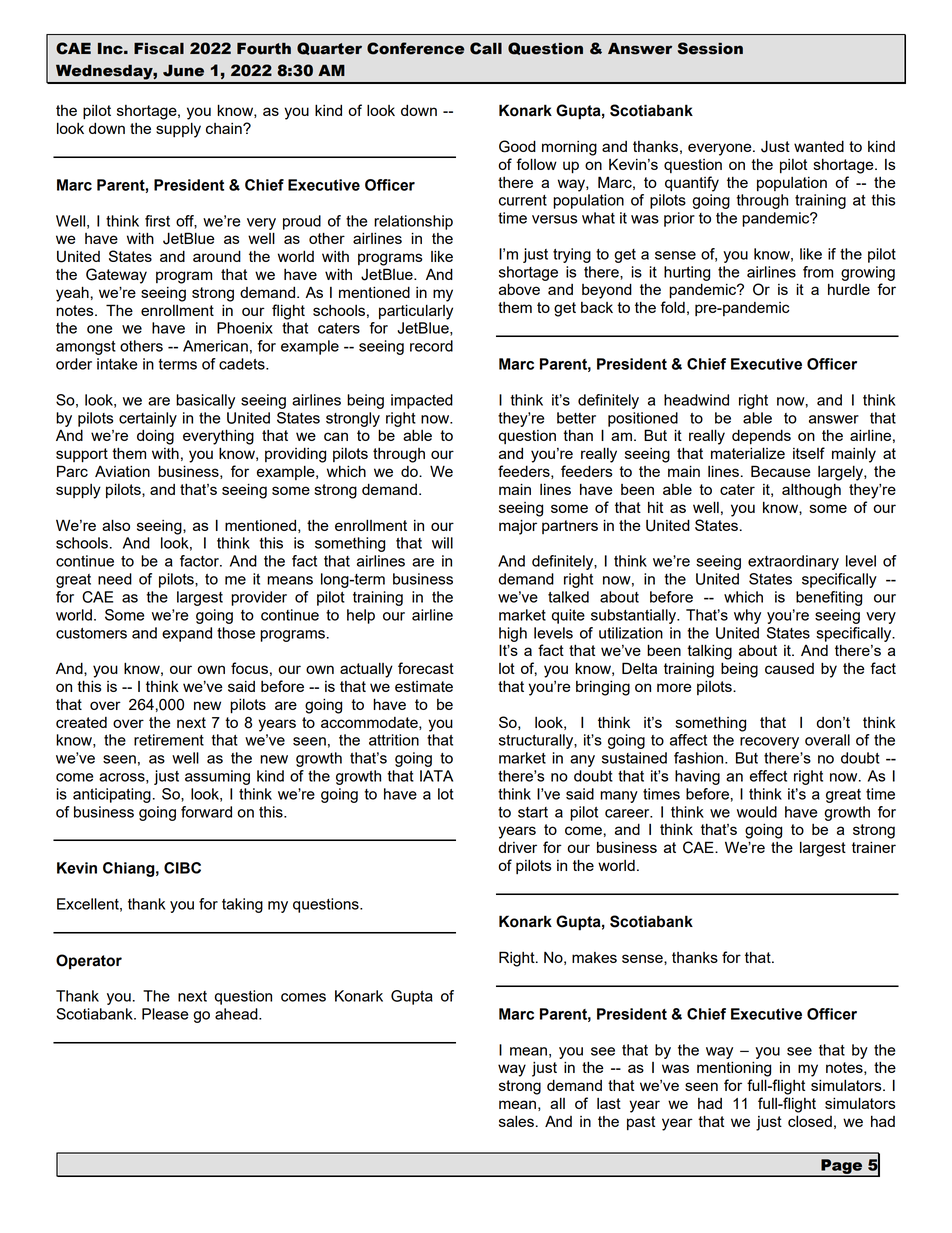 The width and height of the image is (952, 1233). What do you see at coordinates (187, 634) in the image?
I see `expand` at bounding box center [187, 634].
